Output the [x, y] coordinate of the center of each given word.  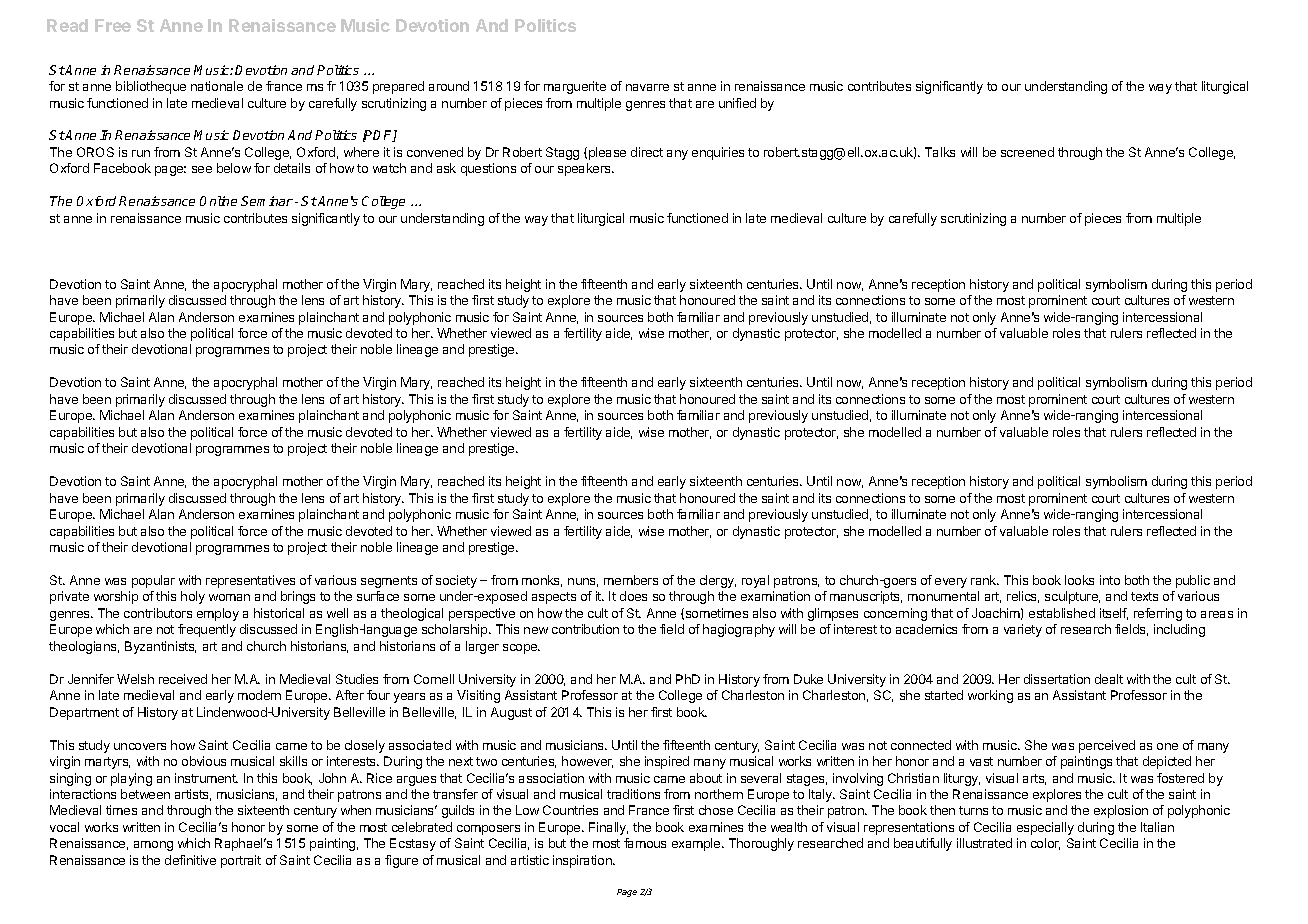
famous [645, 843]
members [631, 580]
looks [1079, 580]
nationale [217, 86]
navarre [647, 87]
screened [1027, 152]
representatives [250, 581]
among [153, 846]
